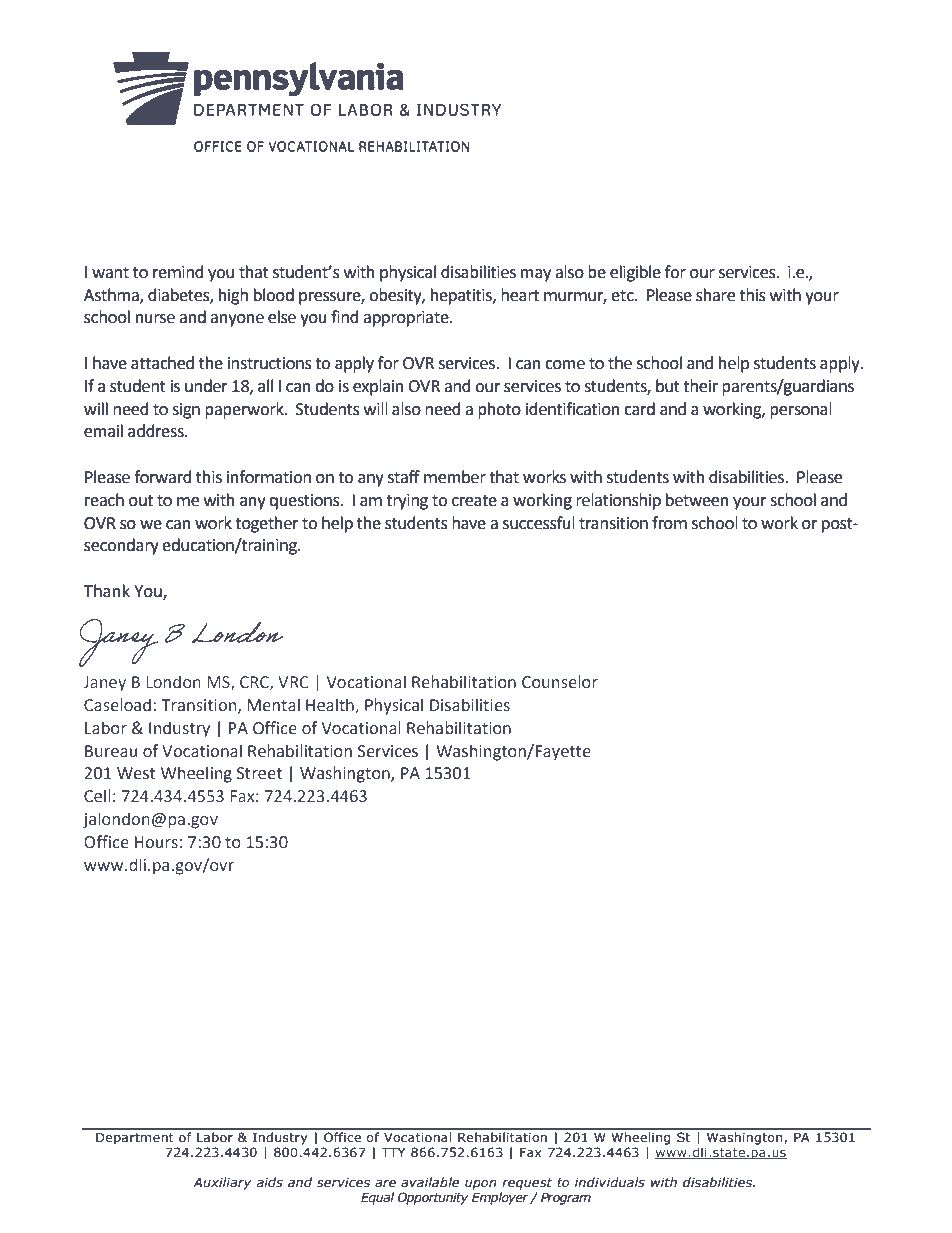 Image resolution: width=952 pixels, height=1233 pixels. I want to click on West, so click(136, 773).
